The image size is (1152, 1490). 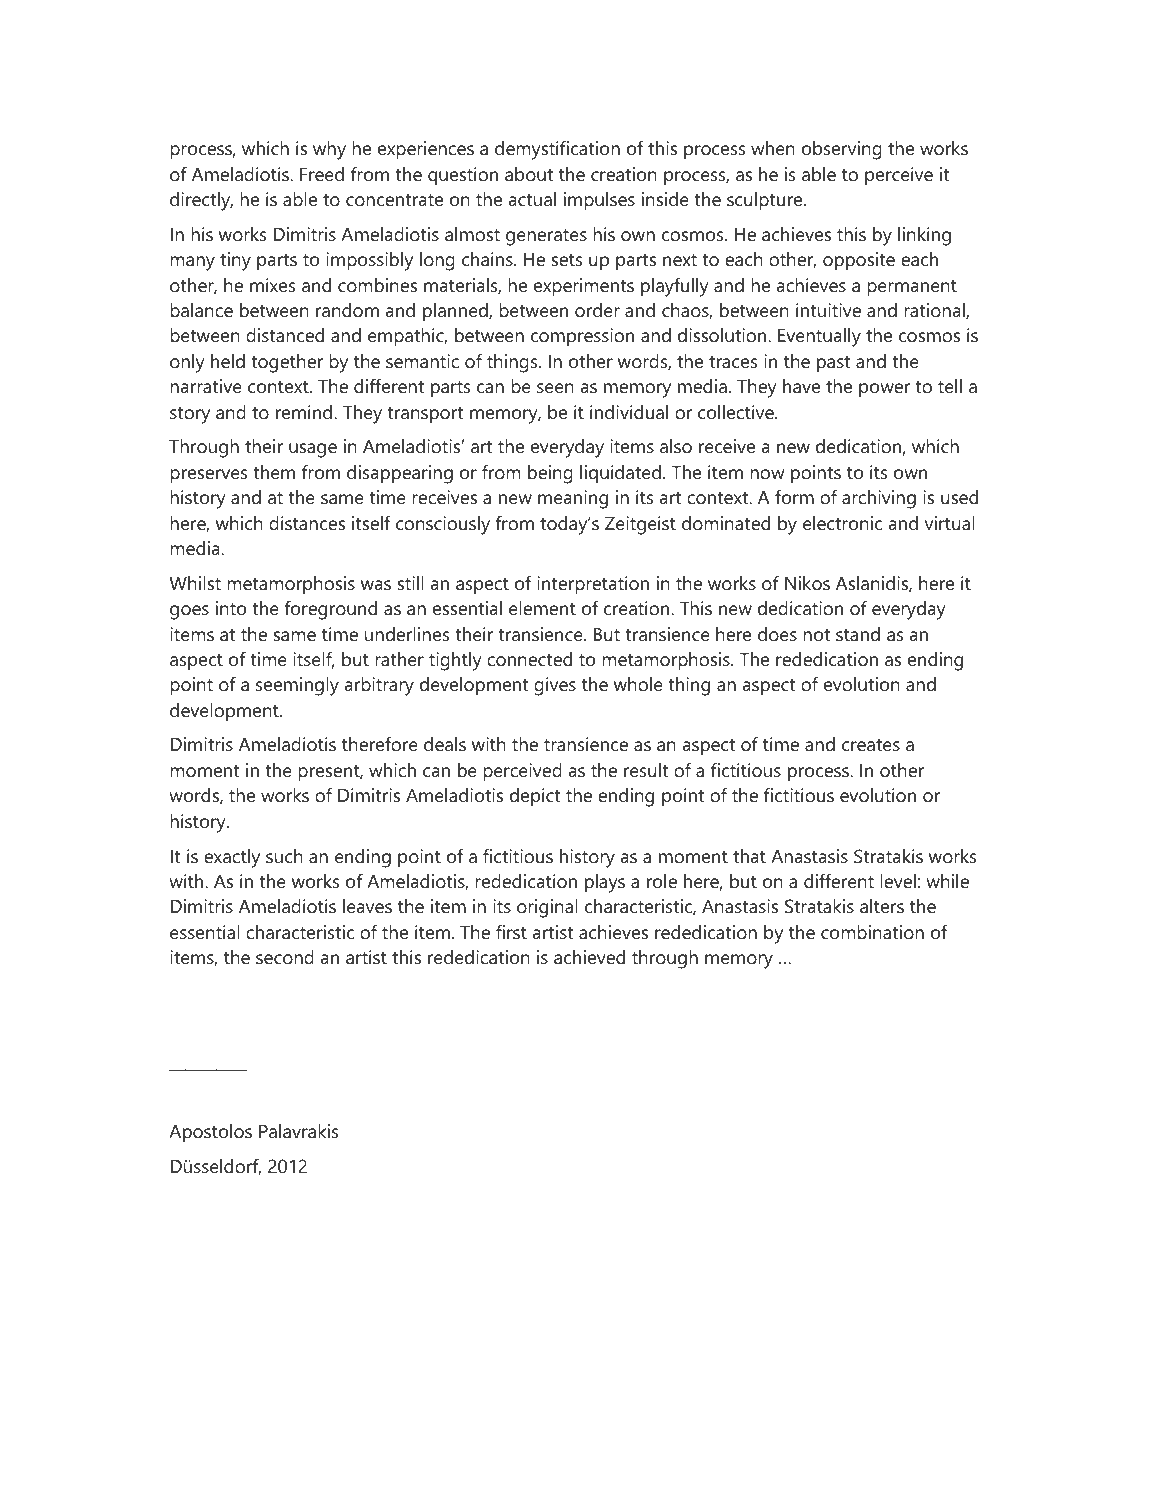 What do you see at coordinates (529, 659) in the image?
I see `connected` at bounding box center [529, 659].
